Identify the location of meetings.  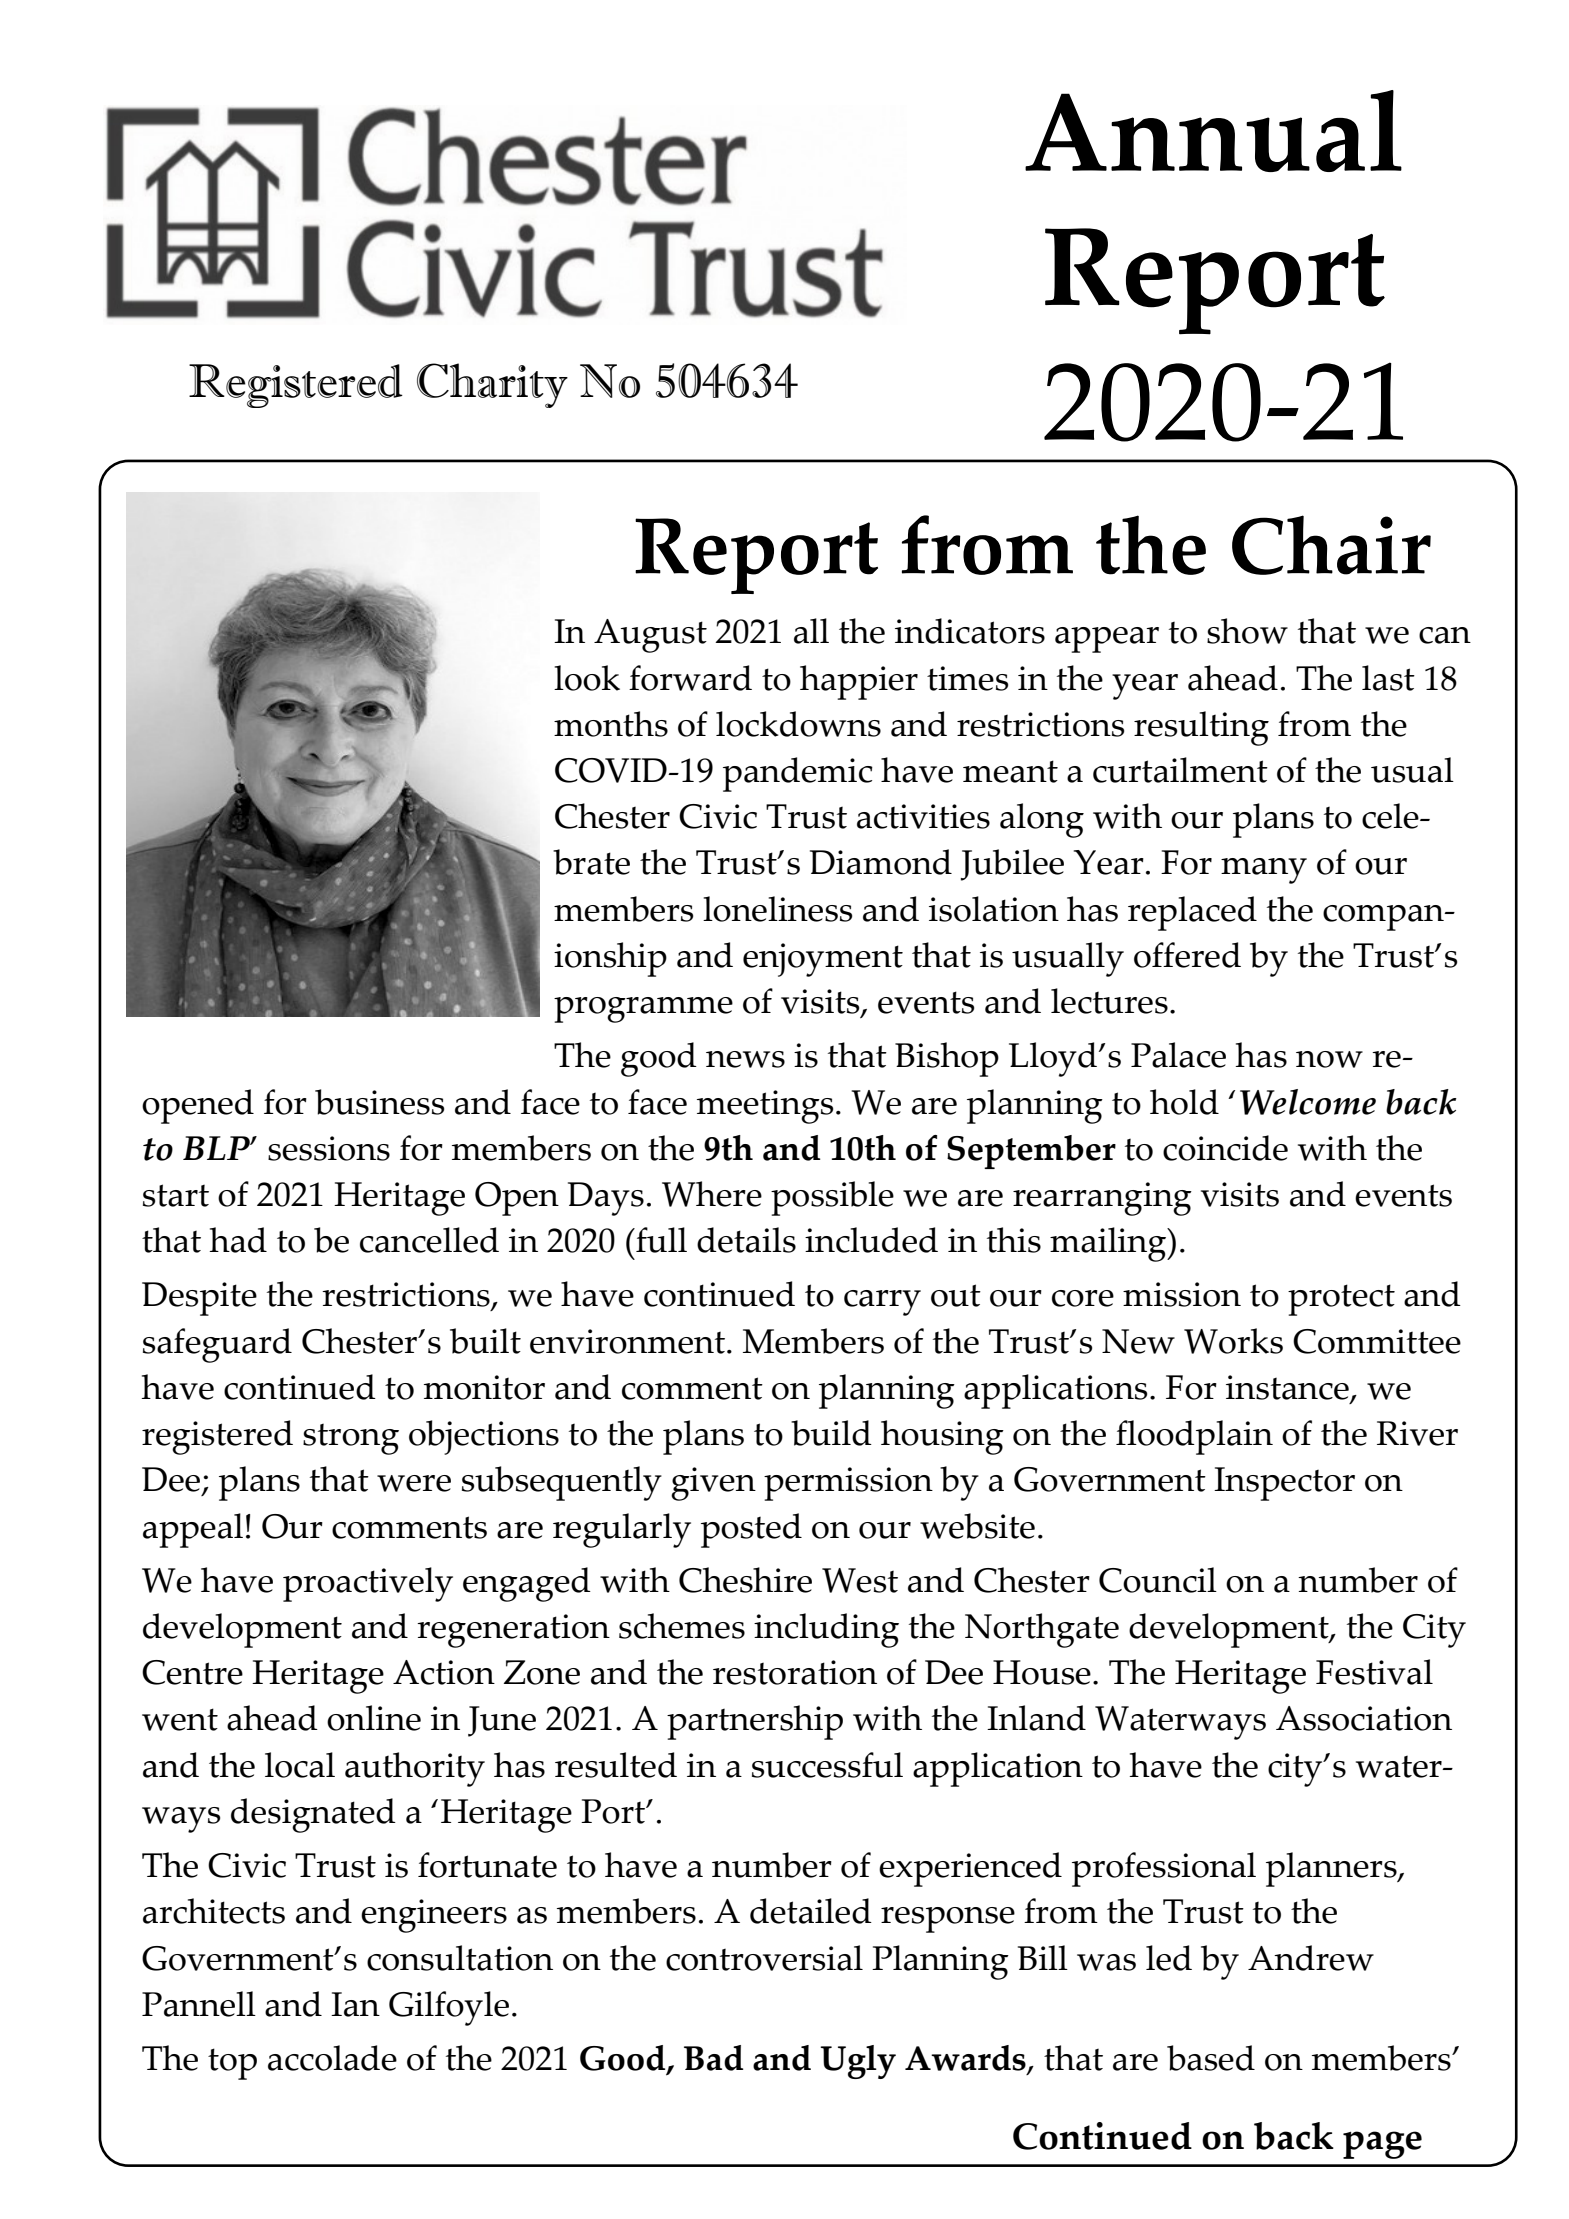
(765, 1107).
